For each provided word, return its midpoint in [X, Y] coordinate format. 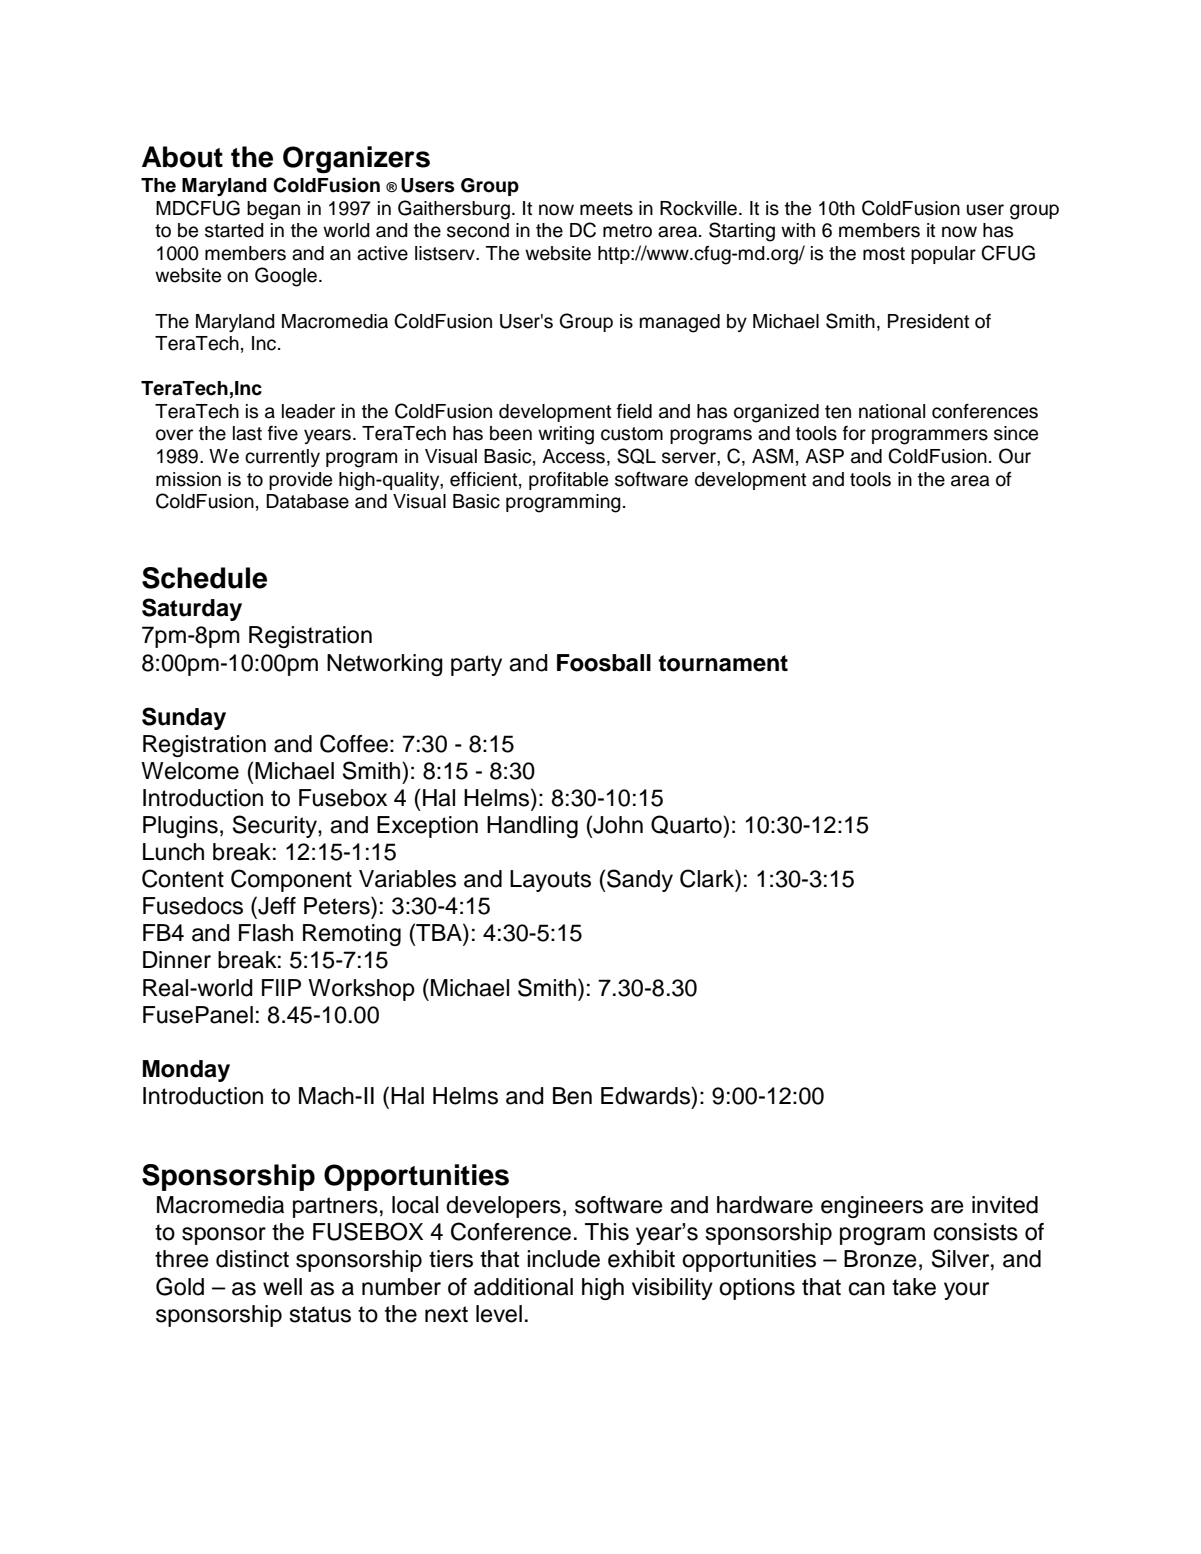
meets [606, 209]
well [282, 1287]
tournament [723, 663]
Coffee [354, 743]
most [884, 254]
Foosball [604, 663]
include [563, 1259]
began [273, 210]
